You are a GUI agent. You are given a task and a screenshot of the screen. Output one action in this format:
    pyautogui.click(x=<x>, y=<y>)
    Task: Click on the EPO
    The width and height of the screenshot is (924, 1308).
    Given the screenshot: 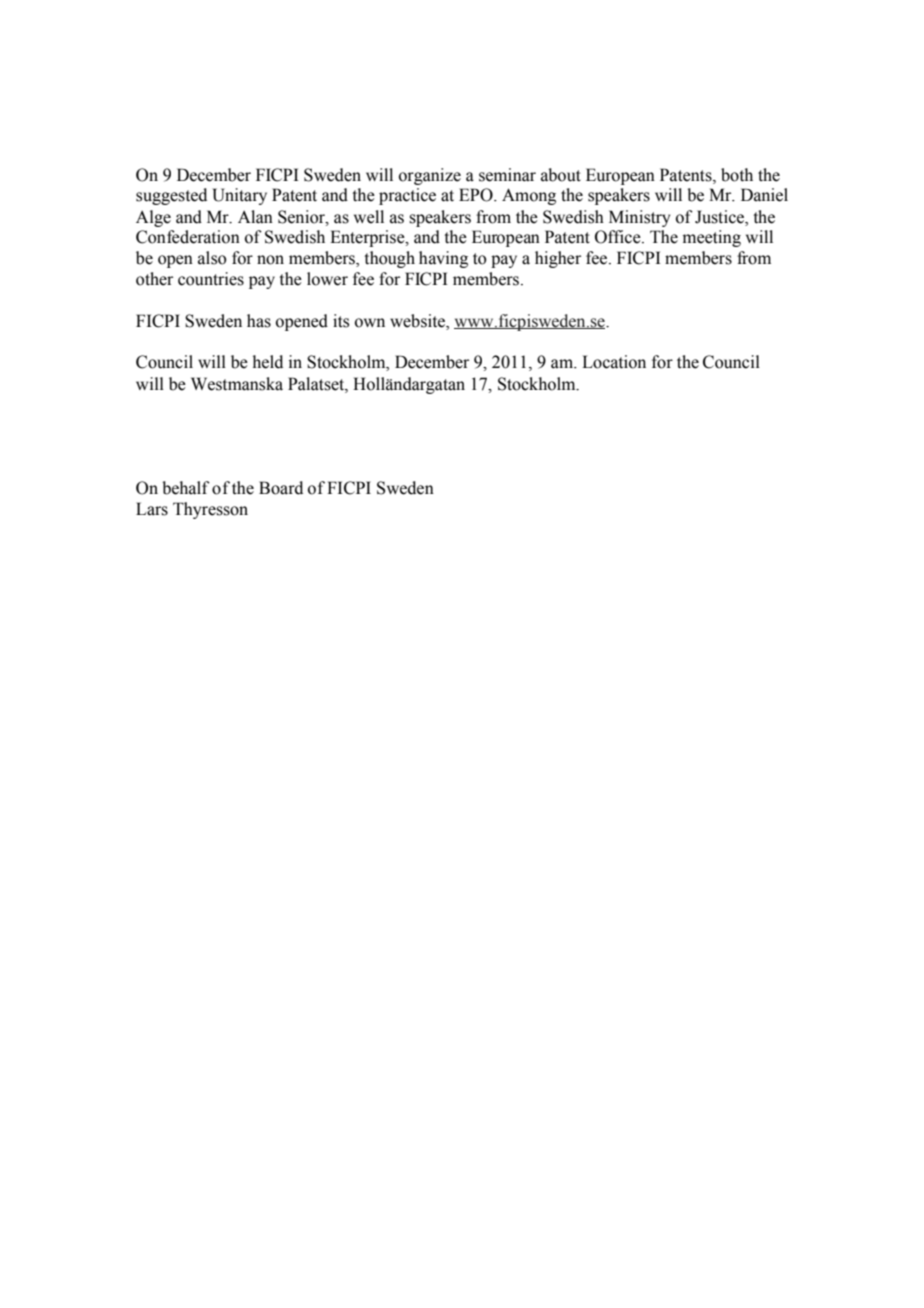 What is the action you would take?
    pyautogui.click(x=477, y=195)
